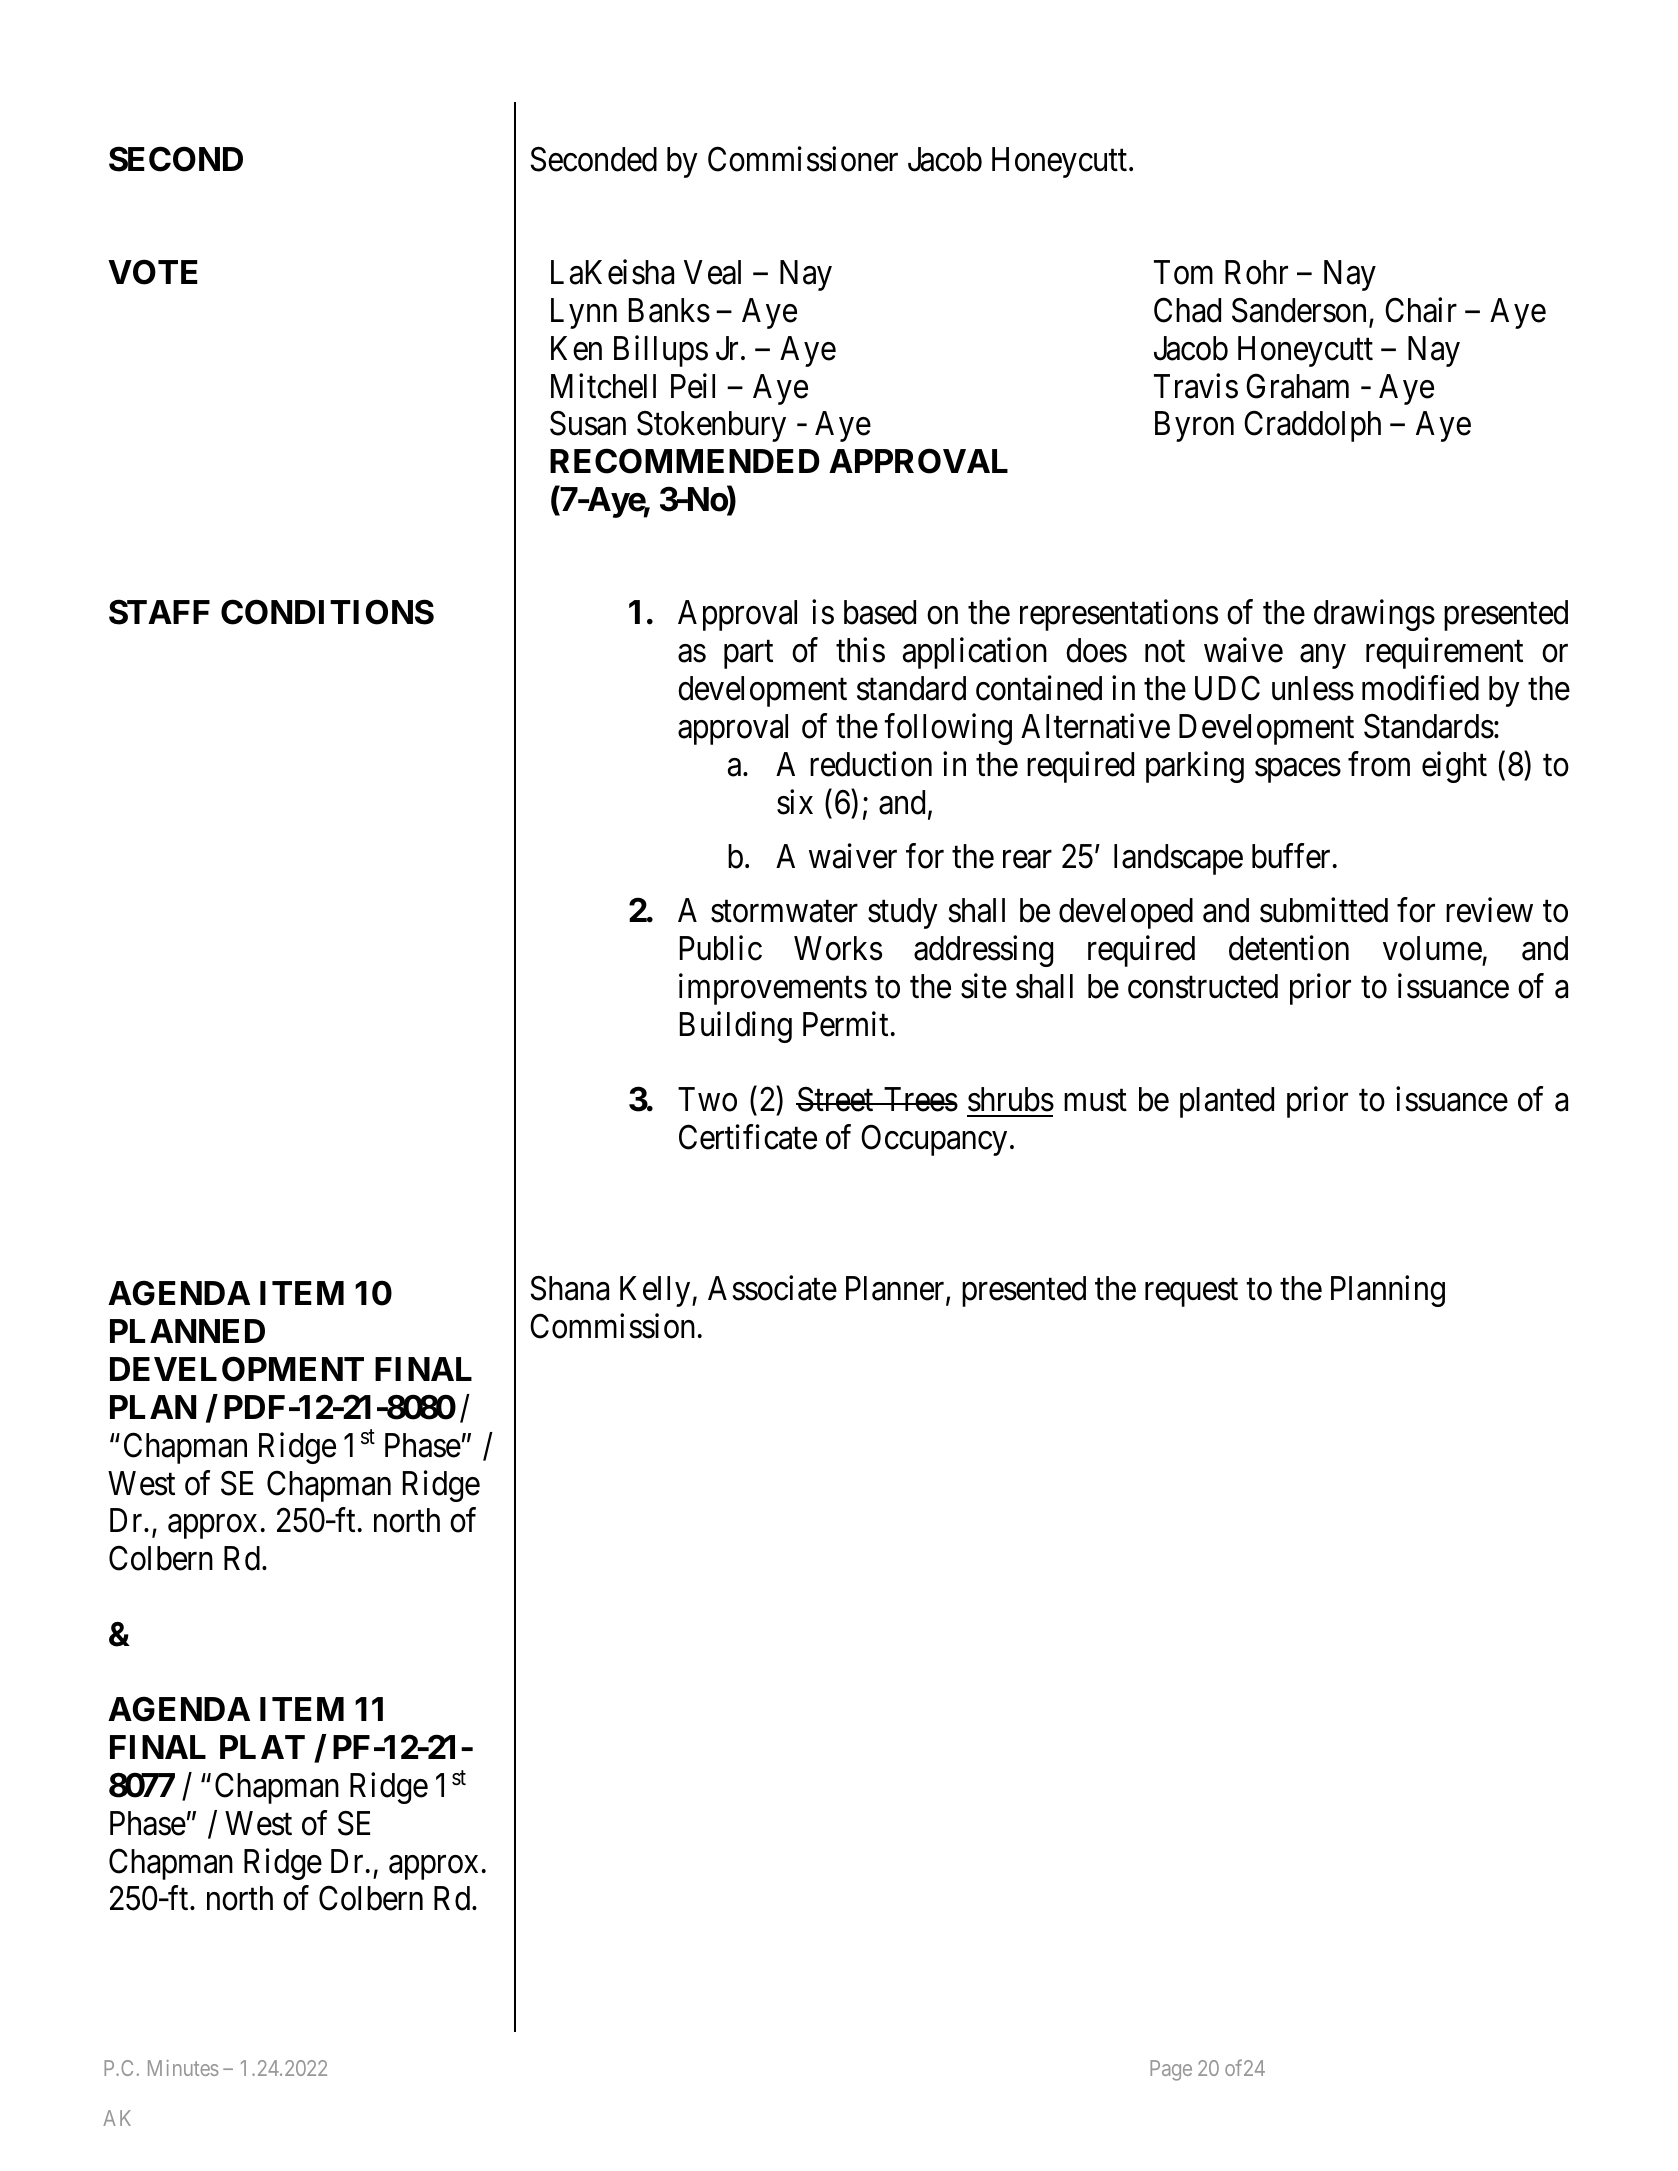 The width and height of the screenshot is (1678, 2171). I want to click on any, so click(1323, 657).
